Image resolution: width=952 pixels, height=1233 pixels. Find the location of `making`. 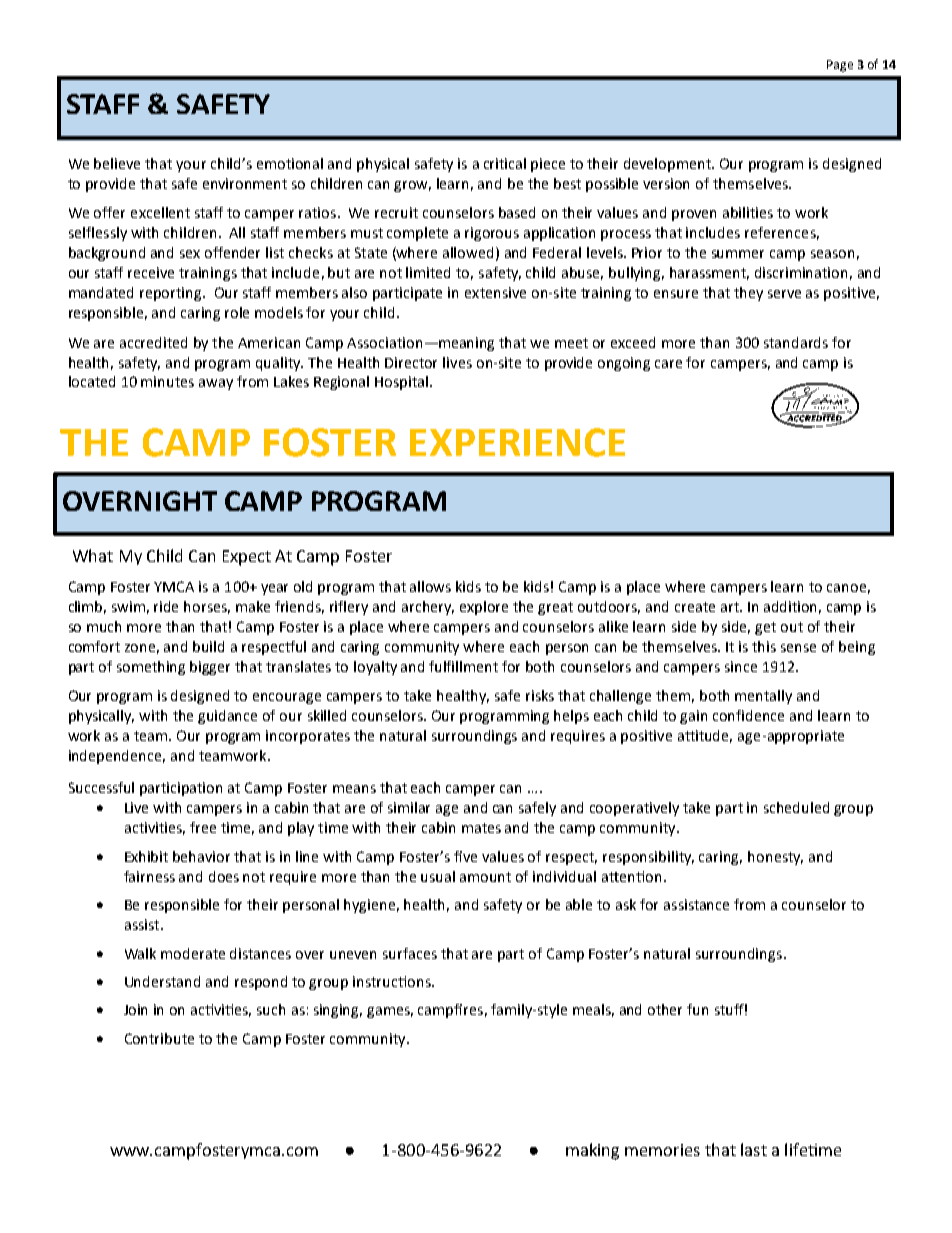

making is located at coordinates (592, 1151).
